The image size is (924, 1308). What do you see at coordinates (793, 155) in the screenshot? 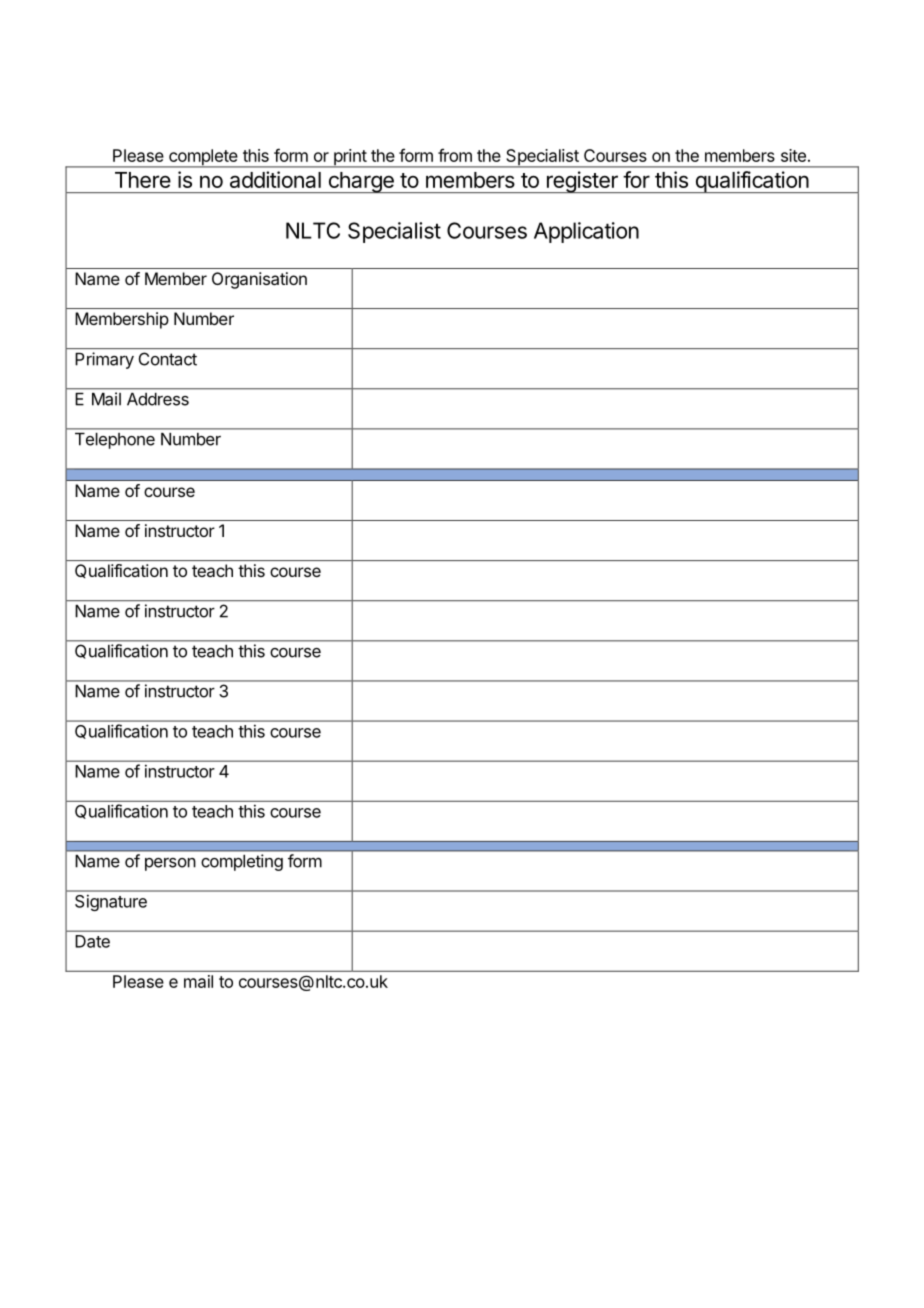
I see `site` at bounding box center [793, 155].
